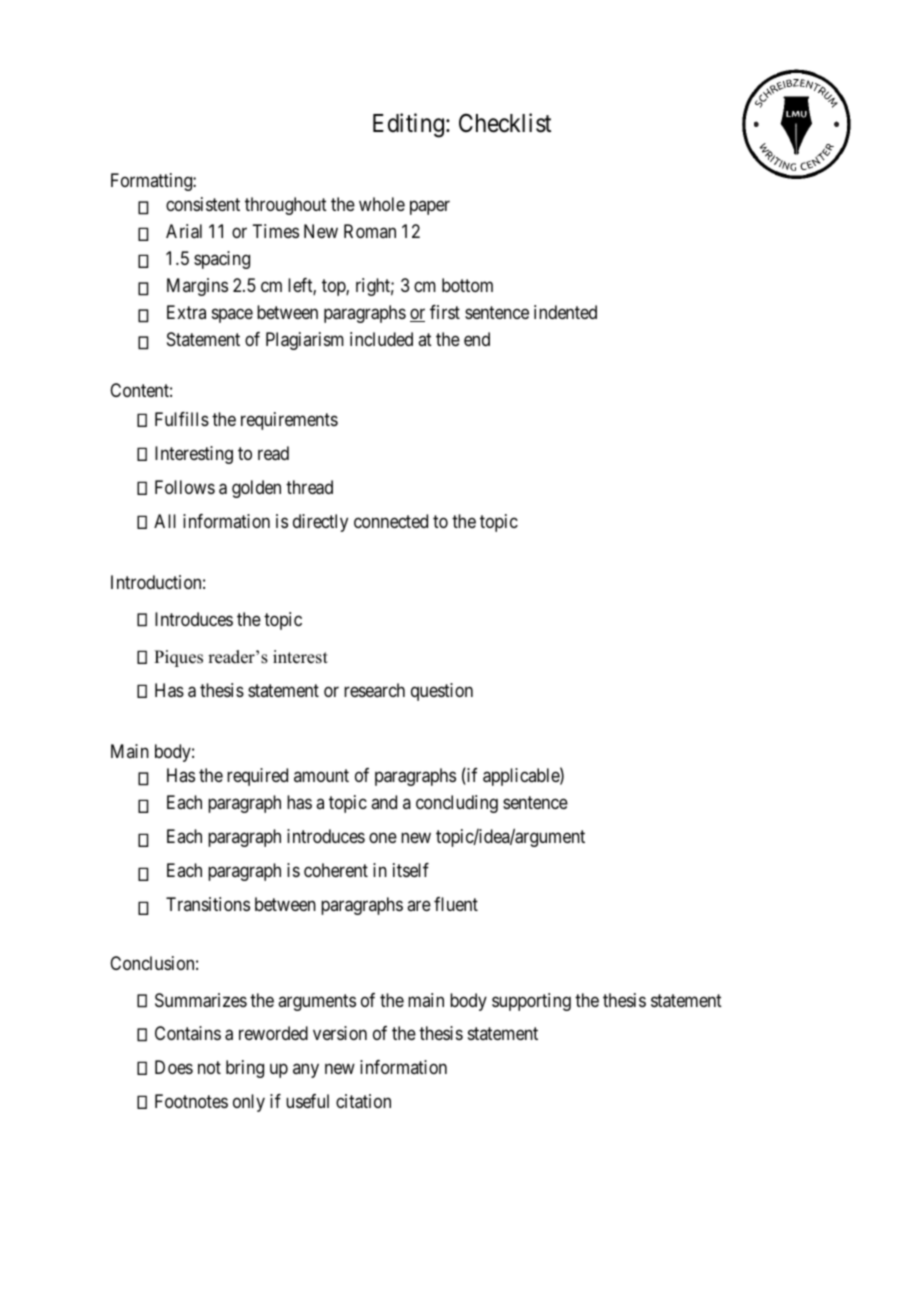 Image resolution: width=924 pixels, height=1308 pixels. I want to click on supporting, so click(531, 1002).
